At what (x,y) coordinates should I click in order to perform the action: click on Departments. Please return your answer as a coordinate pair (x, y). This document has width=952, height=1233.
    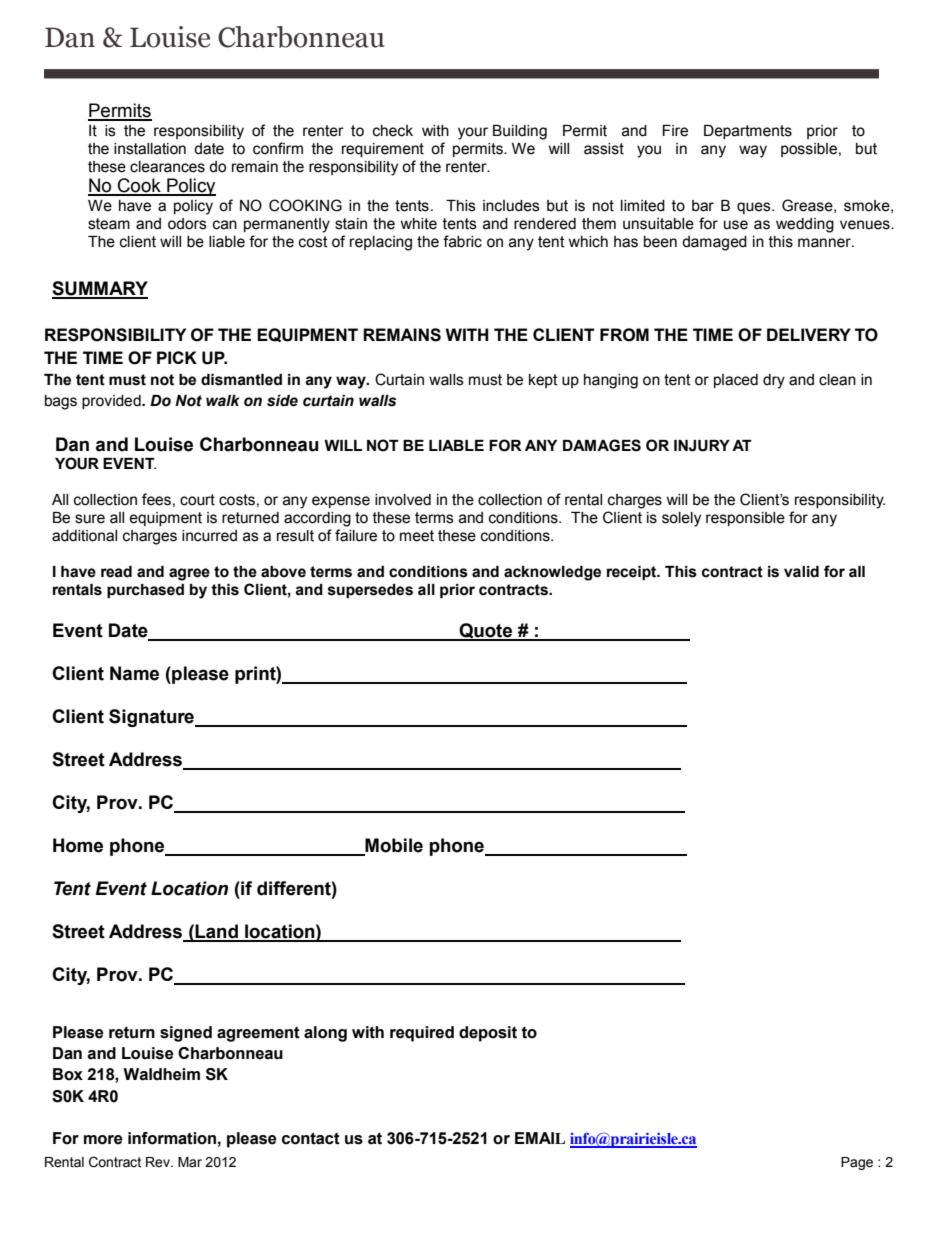
    Looking at the image, I should click on (748, 132).
